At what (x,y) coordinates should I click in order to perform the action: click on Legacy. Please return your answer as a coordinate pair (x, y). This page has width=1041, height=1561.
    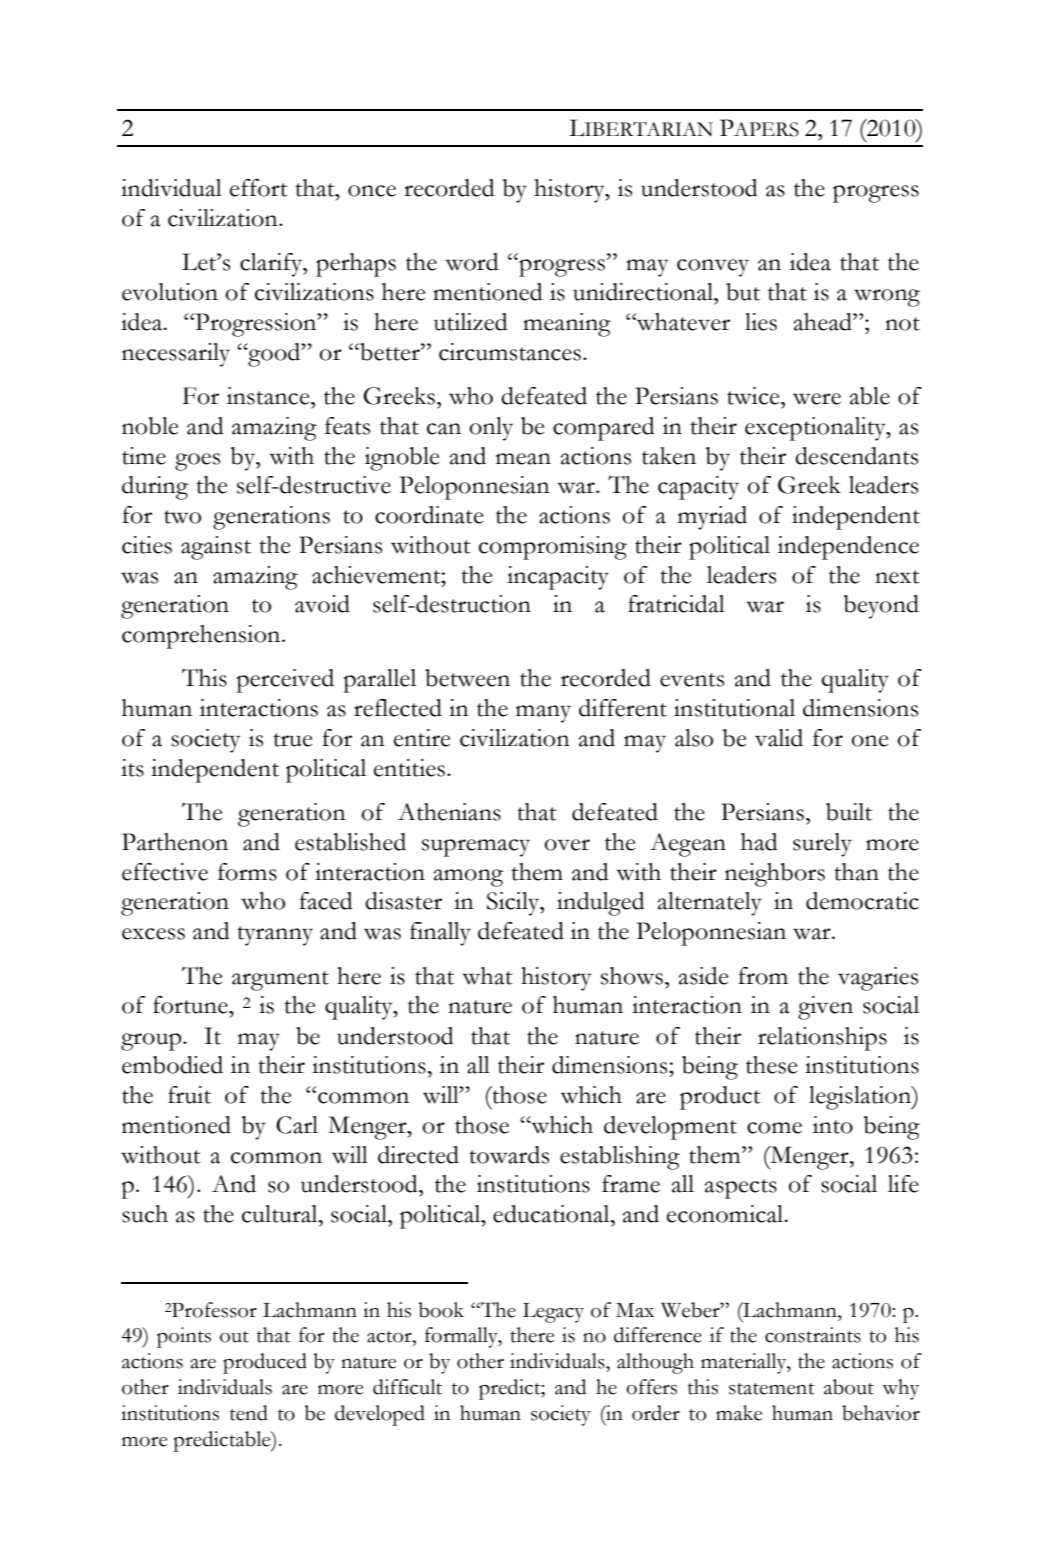
    Looking at the image, I should click on (553, 1313).
